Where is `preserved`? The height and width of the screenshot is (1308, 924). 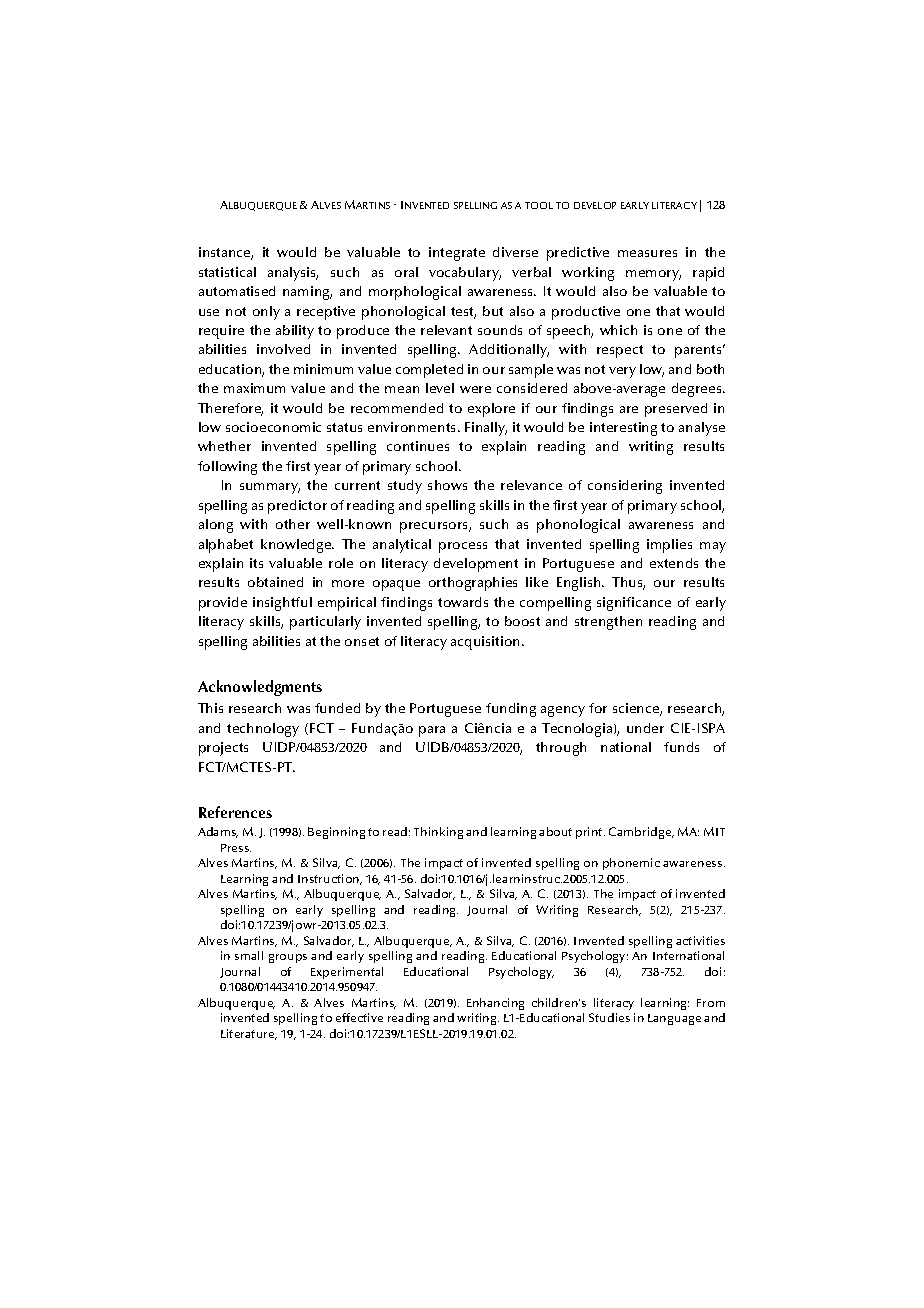
preserved is located at coordinates (676, 410).
